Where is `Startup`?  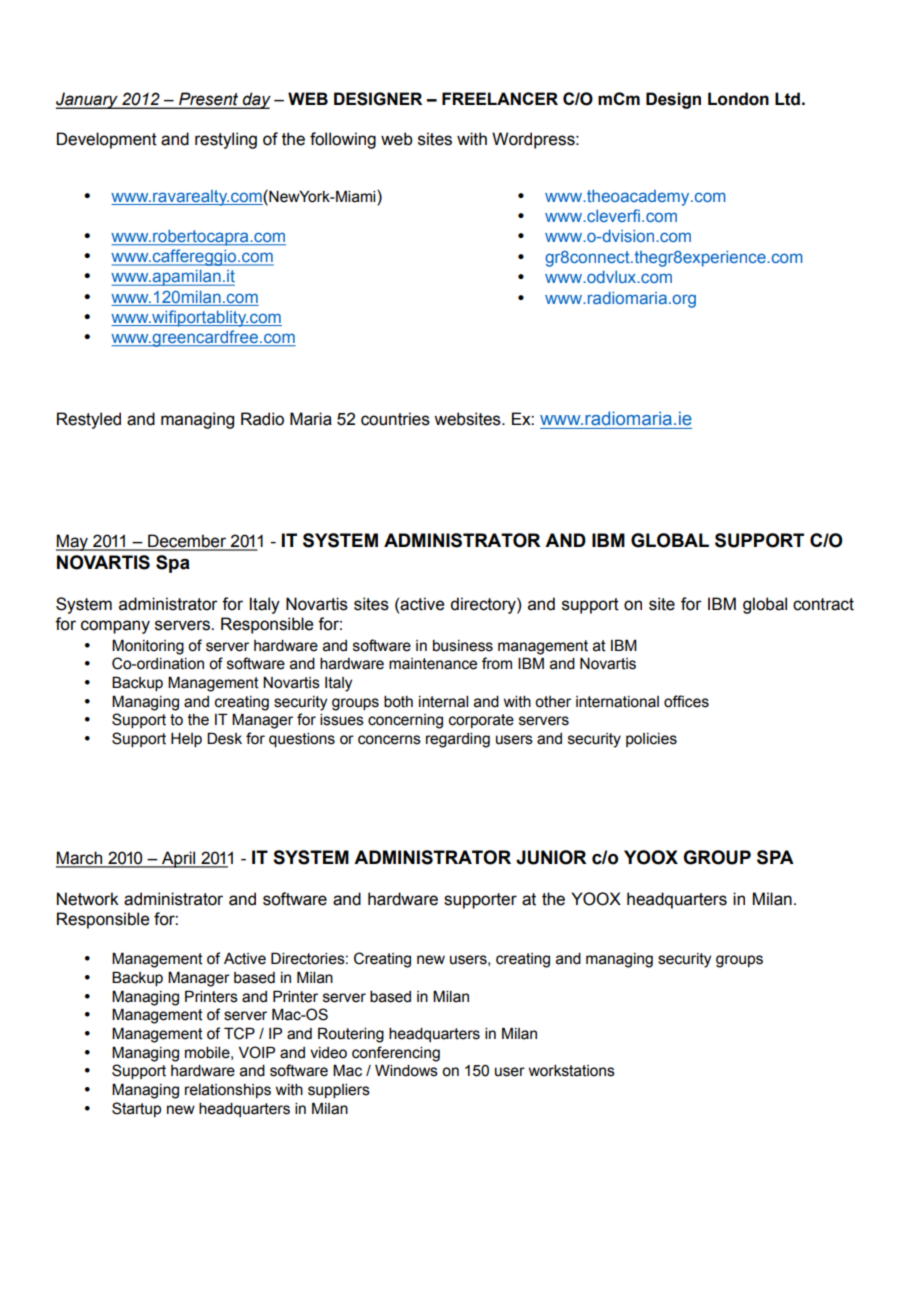 Startup is located at coordinates (136, 1109).
